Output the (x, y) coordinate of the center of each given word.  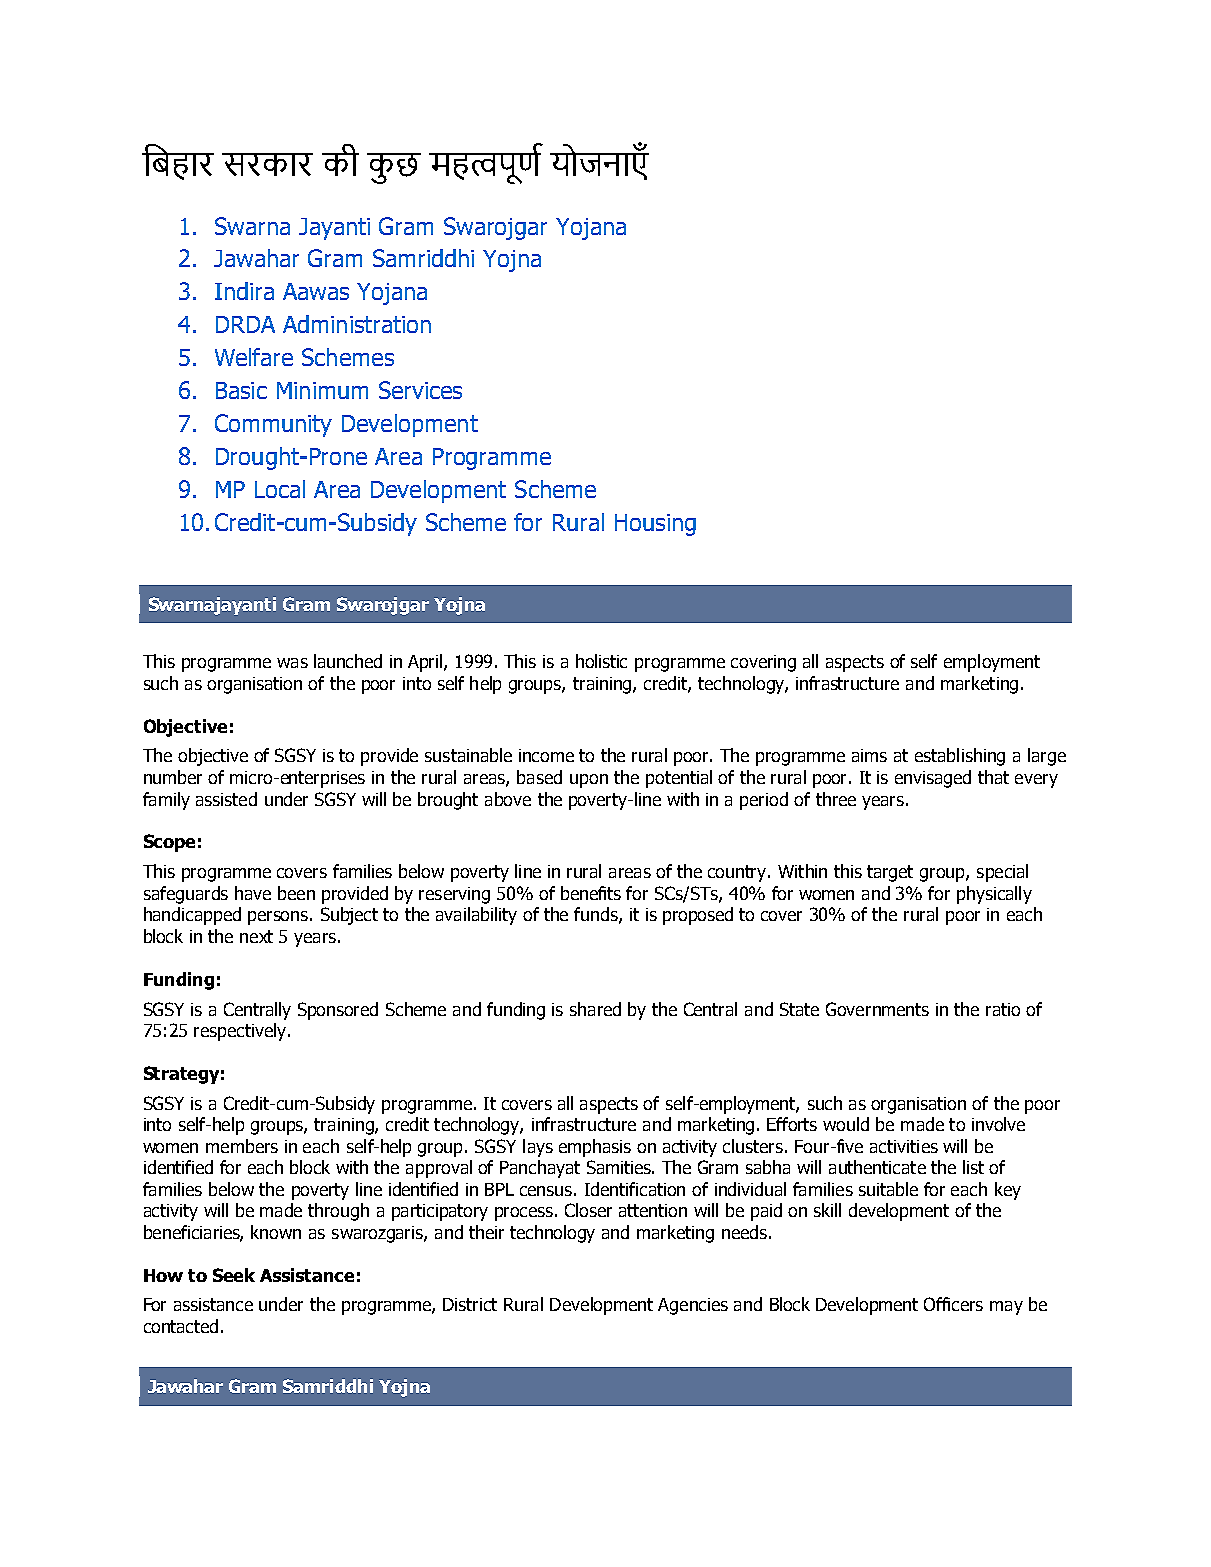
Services (420, 390)
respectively (240, 1032)
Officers (953, 1304)
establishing (960, 757)
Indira (244, 291)
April (426, 663)
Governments (877, 1009)
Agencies (693, 1306)
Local (280, 489)
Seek (234, 1275)
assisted (226, 799)
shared (595, 1009)
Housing (655, 525)
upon (589, 781)
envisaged (933, 779)
